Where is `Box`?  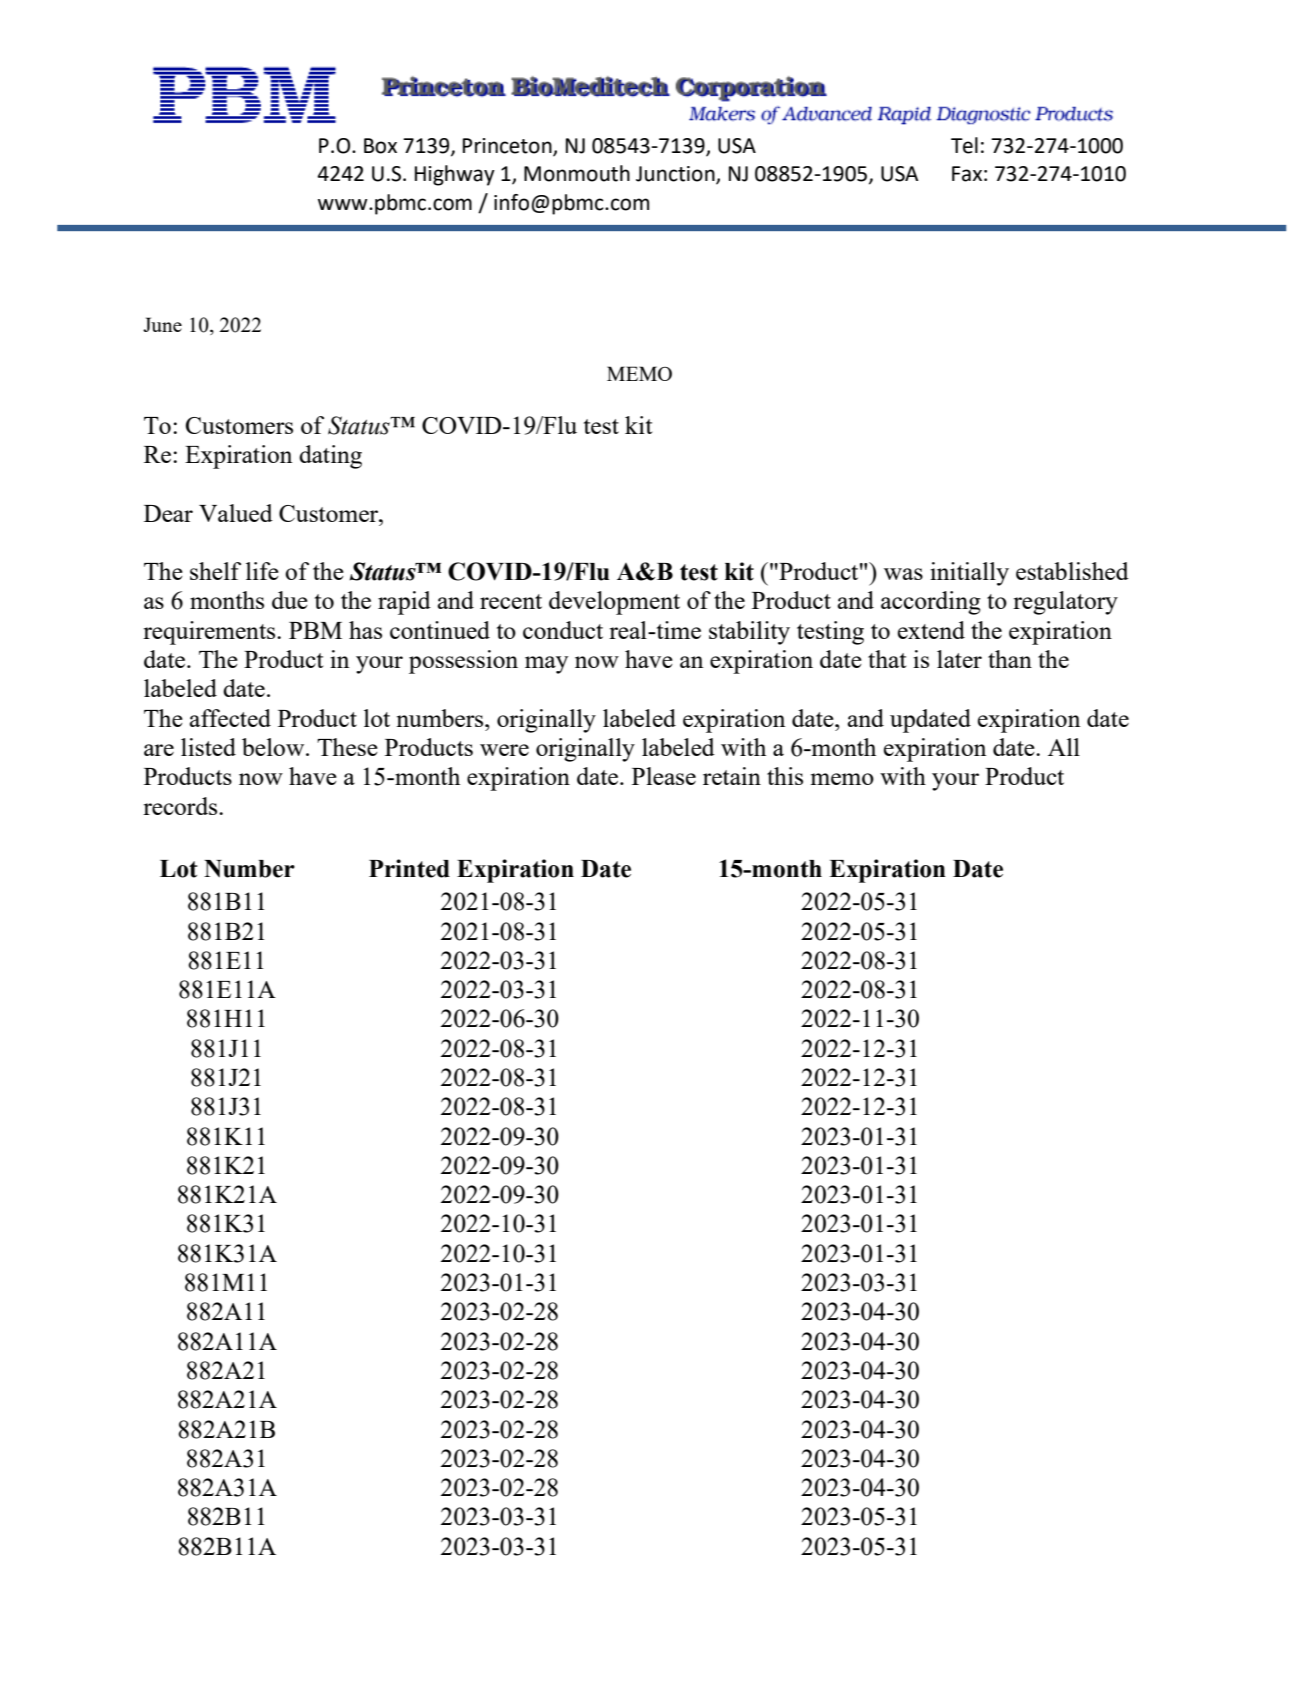
Box is located at coordinates (380, 146).
